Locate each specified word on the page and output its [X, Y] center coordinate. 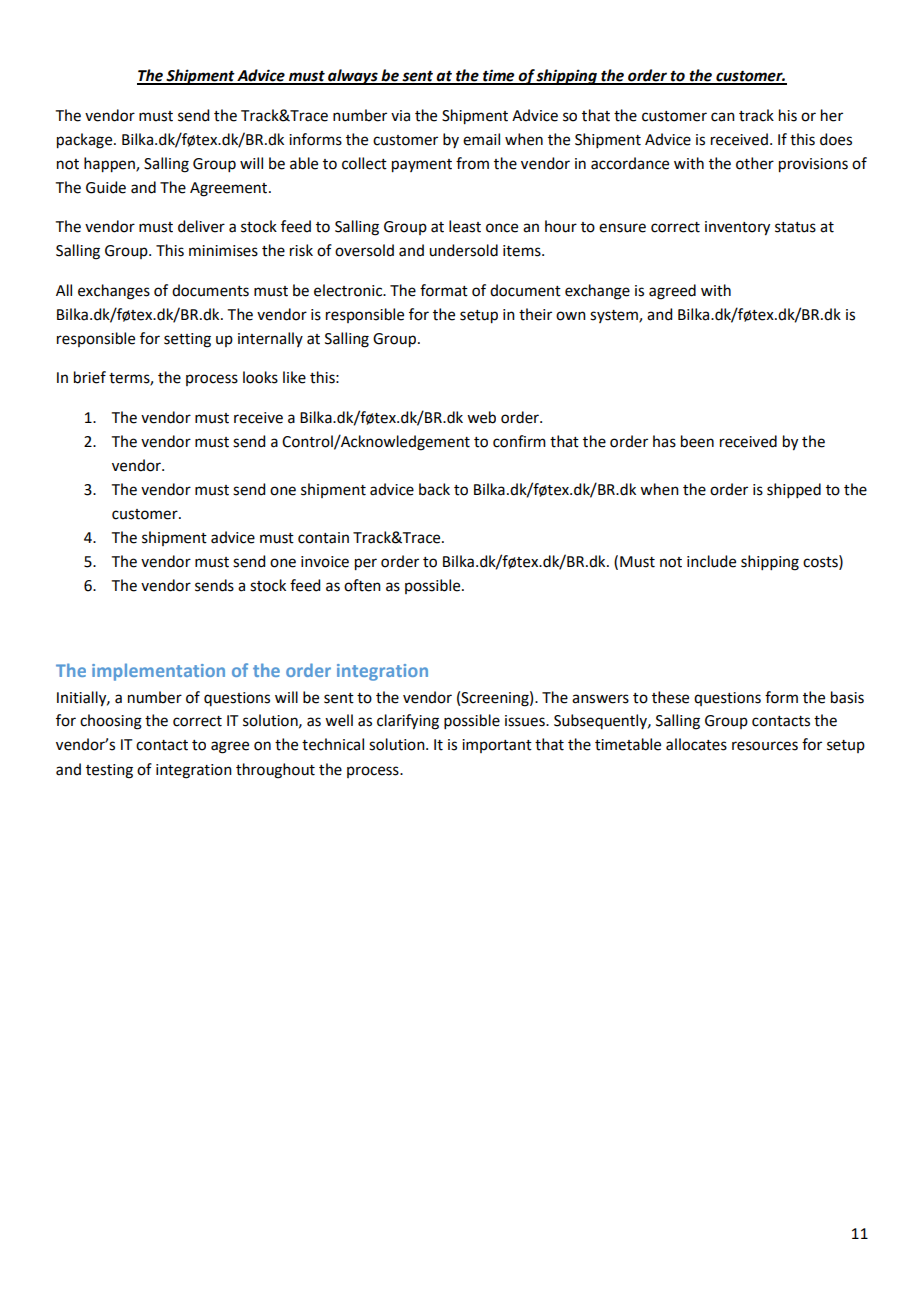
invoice [325, 562]
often [362, 585]
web [481, 417]
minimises [223, 251]
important [497, 746]
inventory [737, 228]
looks [260, 377]
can [723, 117]
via [400, 116]
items [523, 251]
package [86, 141]
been [697, 441]
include [711, 561]
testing [109, 771]
